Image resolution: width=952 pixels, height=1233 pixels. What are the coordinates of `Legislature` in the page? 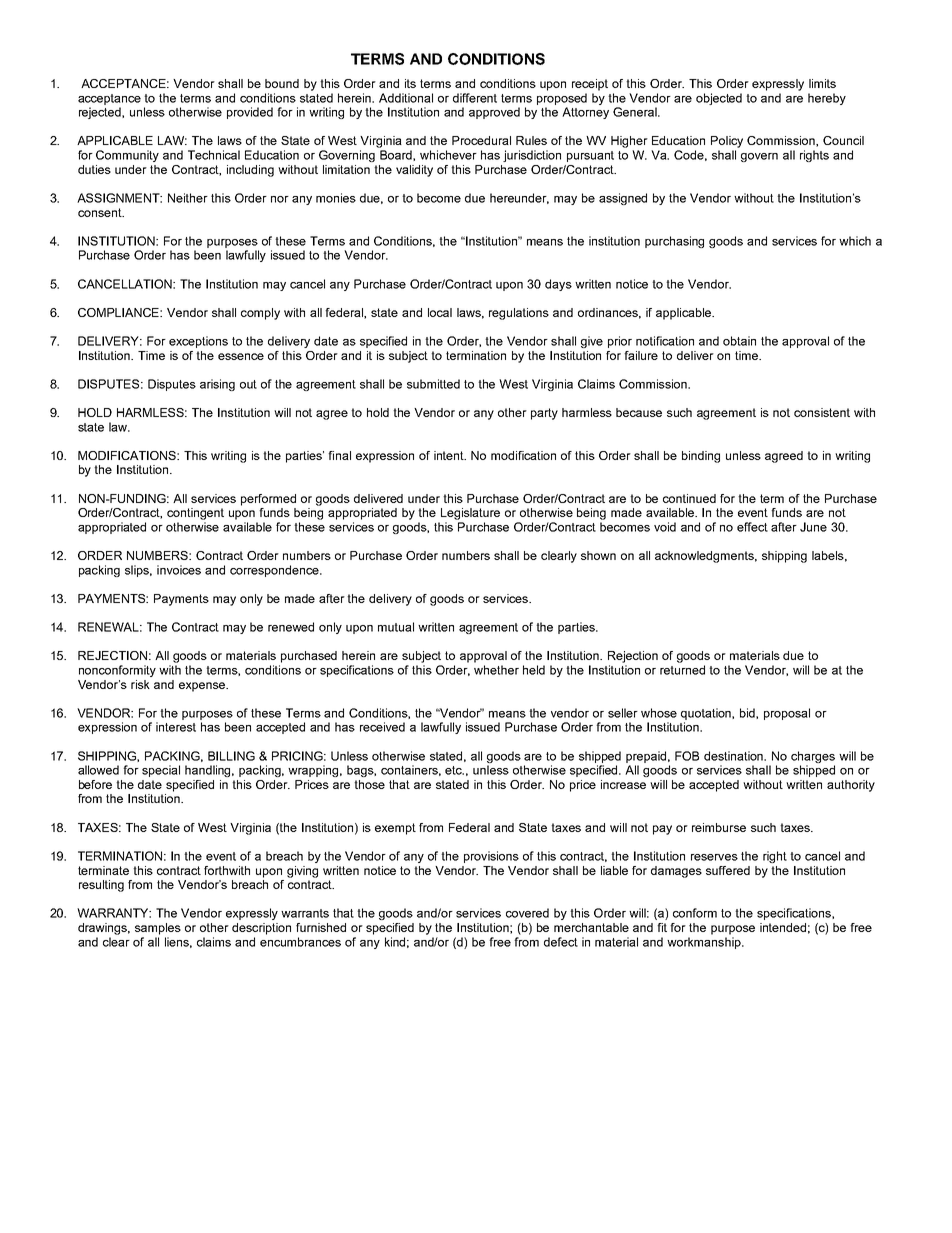 It's located at (470, 514).
